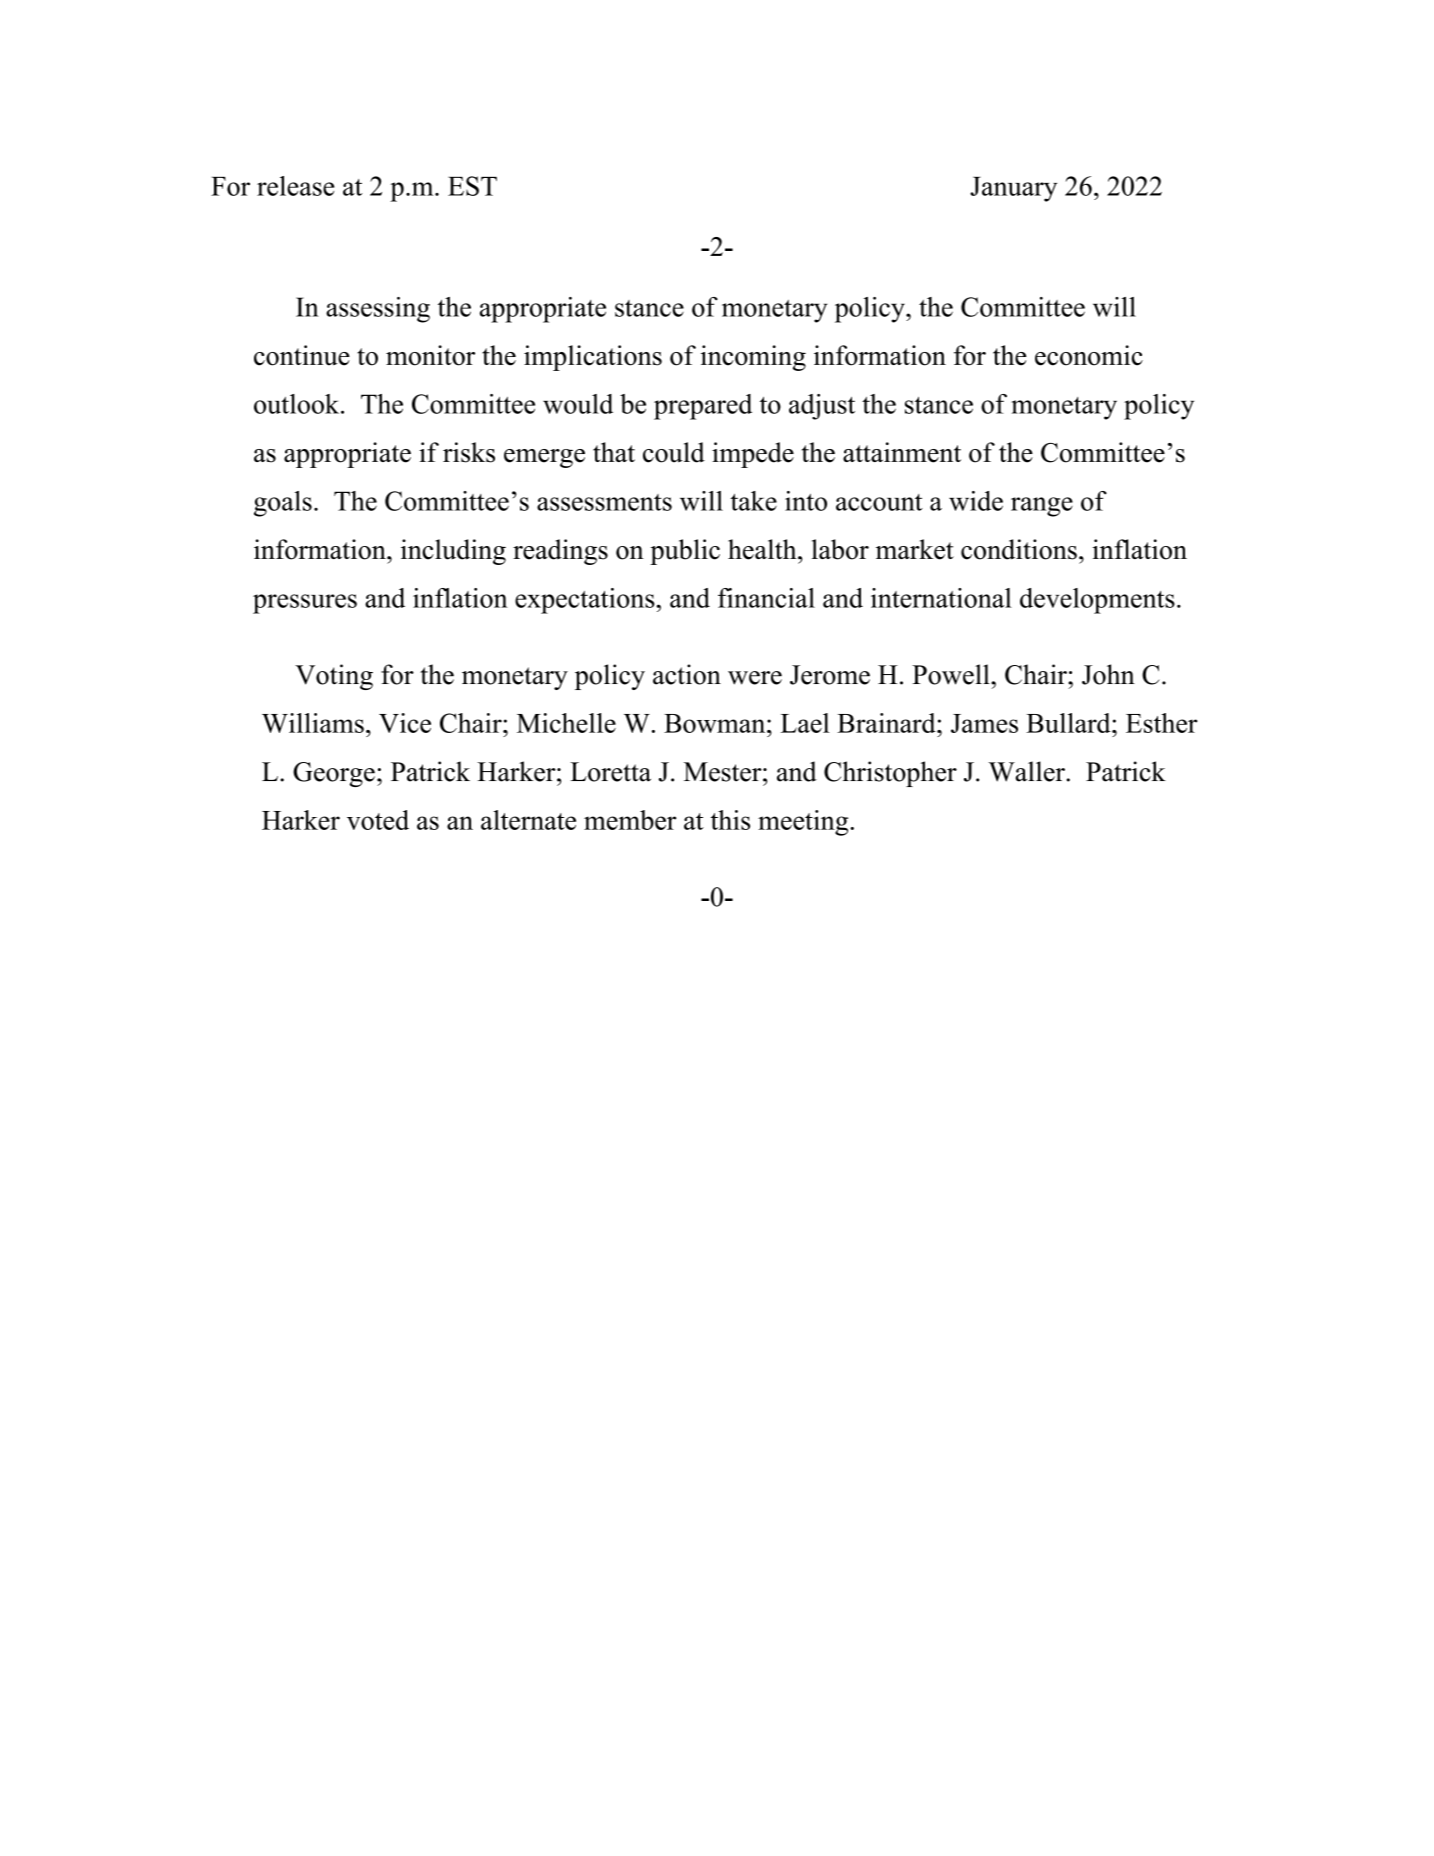  I want to click on release, so click(296, 186).
